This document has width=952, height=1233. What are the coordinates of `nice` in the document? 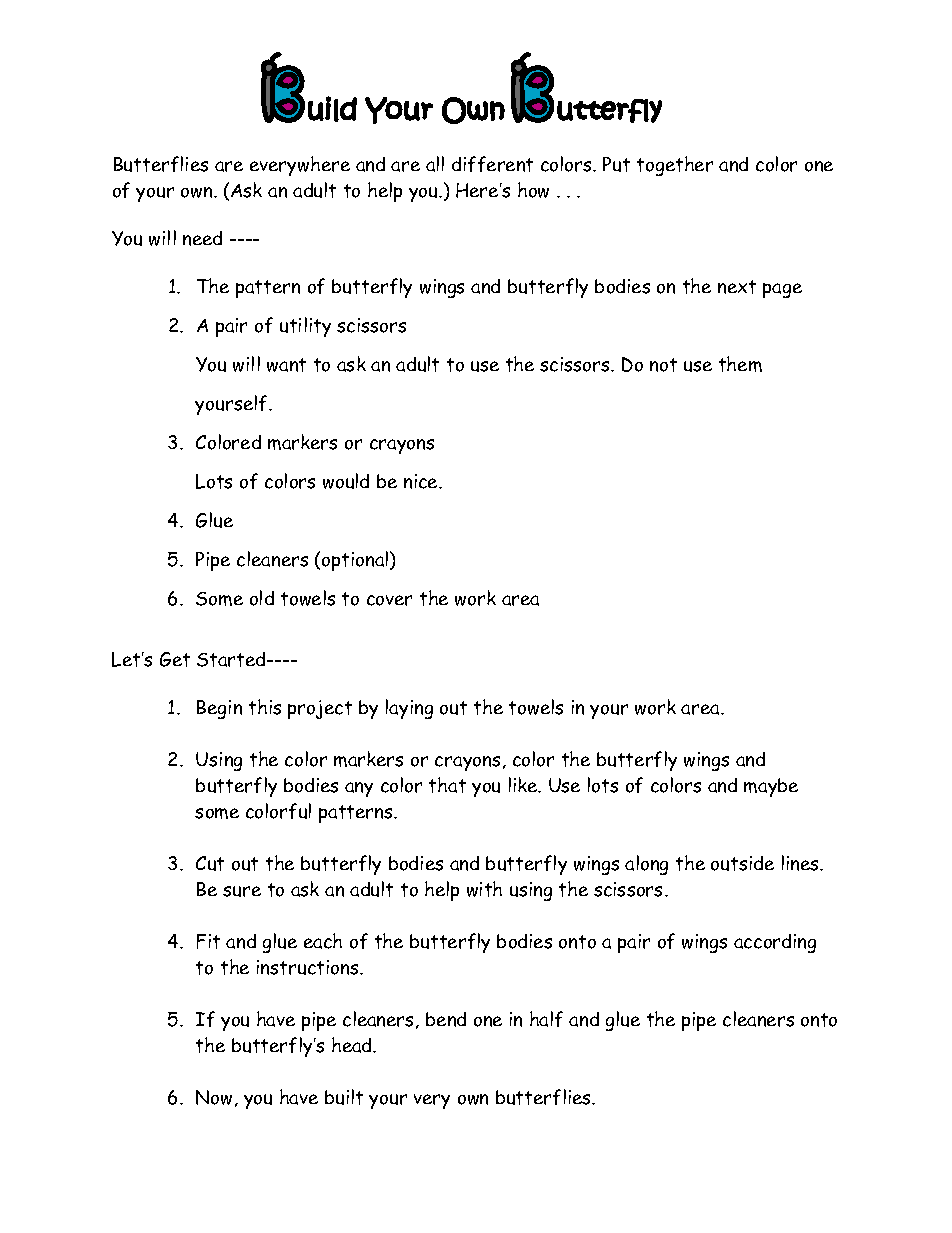 It's located at (422, 481).
